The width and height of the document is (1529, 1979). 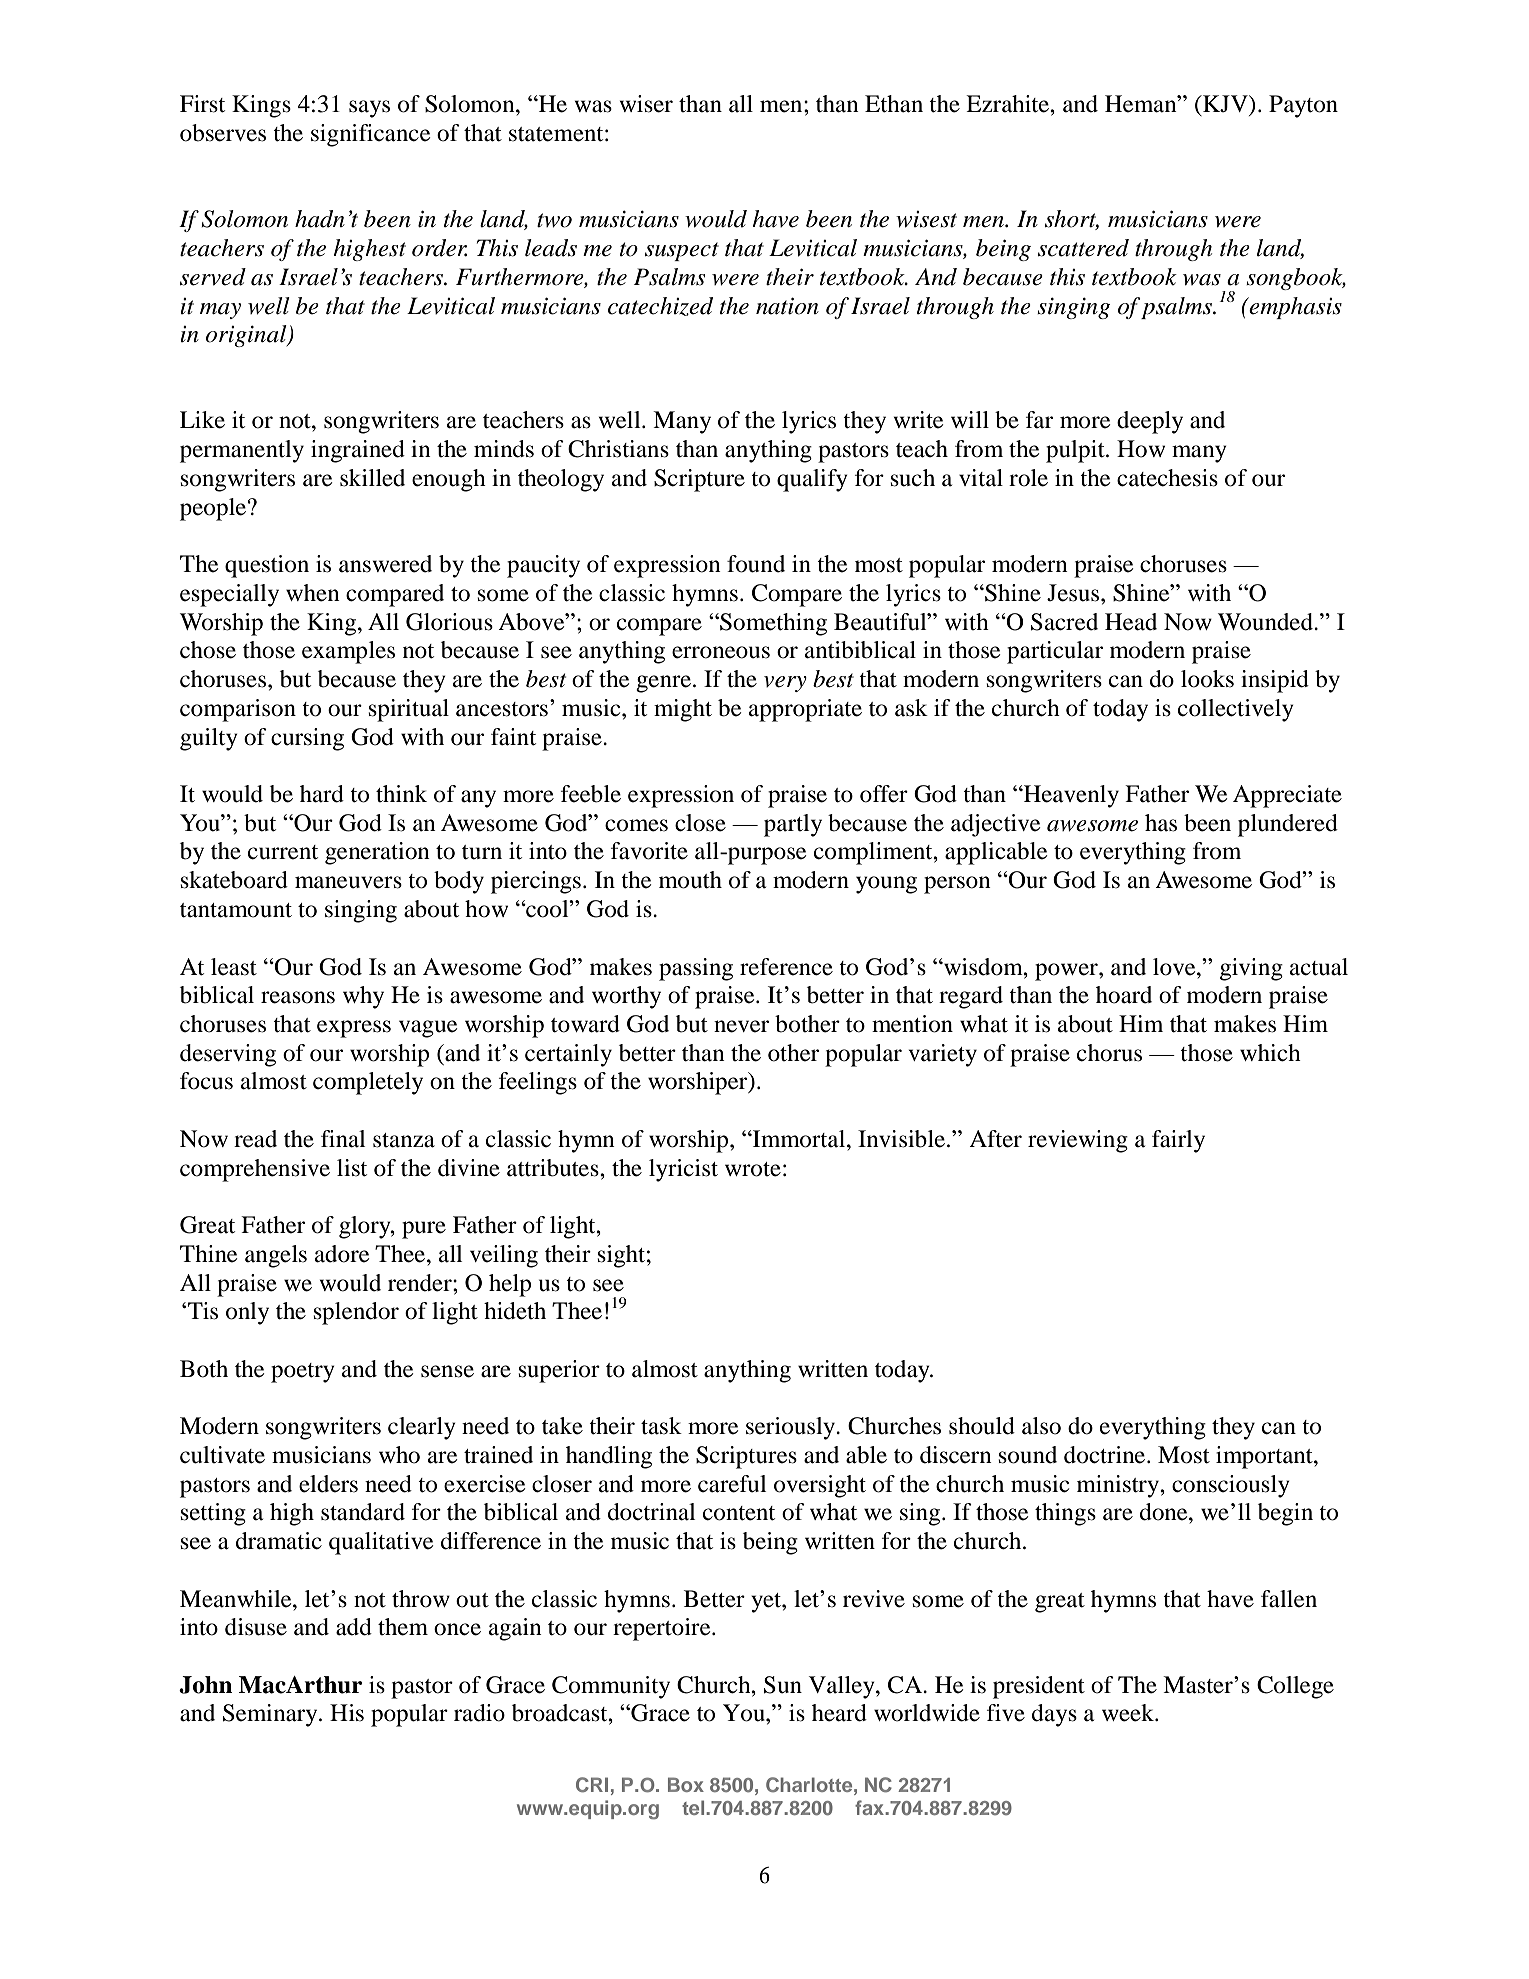 What do you see at coordinates (370, 135) in the document?
I see `significance` at bounding box center [370, 135].
